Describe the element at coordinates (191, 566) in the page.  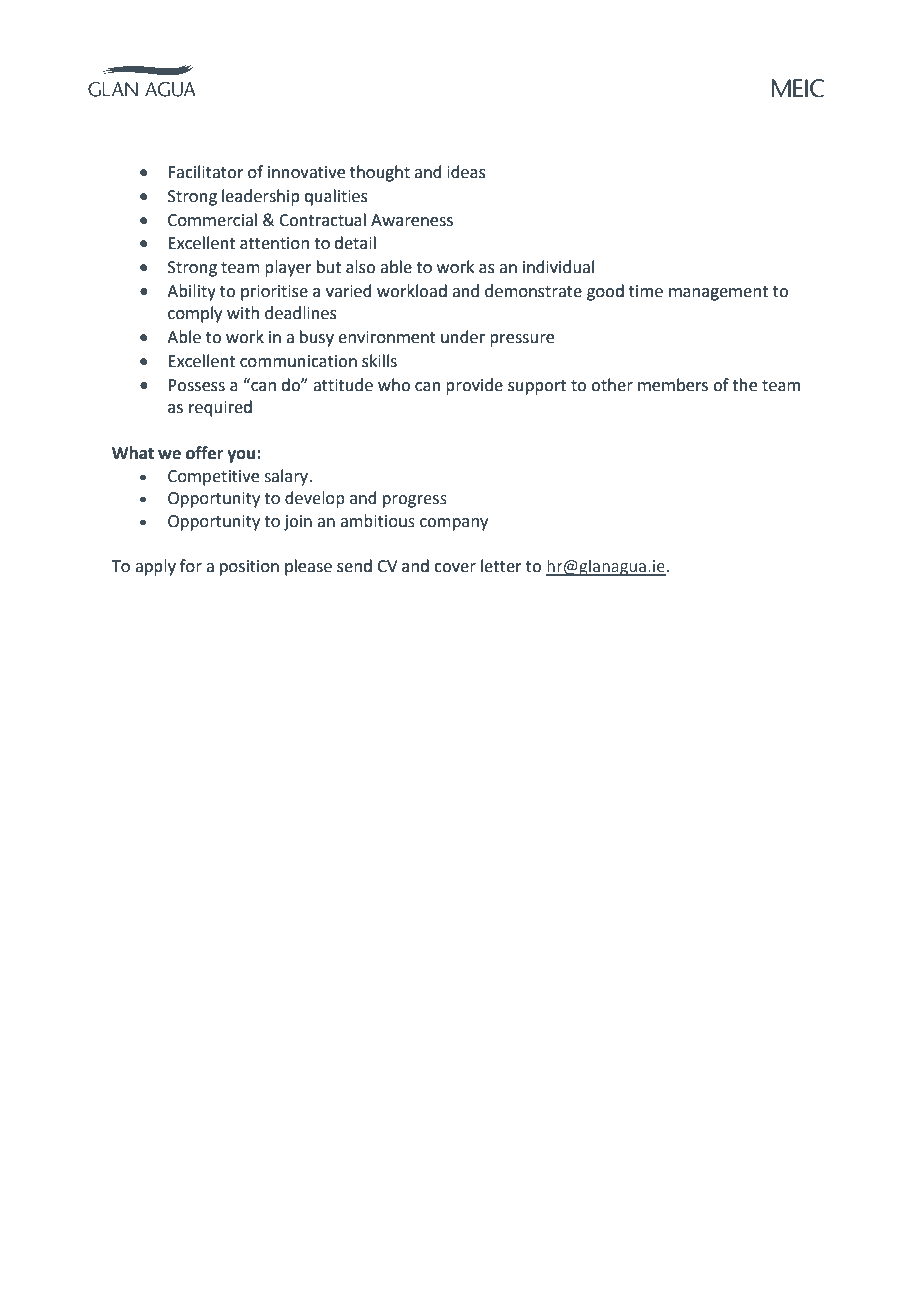
I see `for` at that location.
